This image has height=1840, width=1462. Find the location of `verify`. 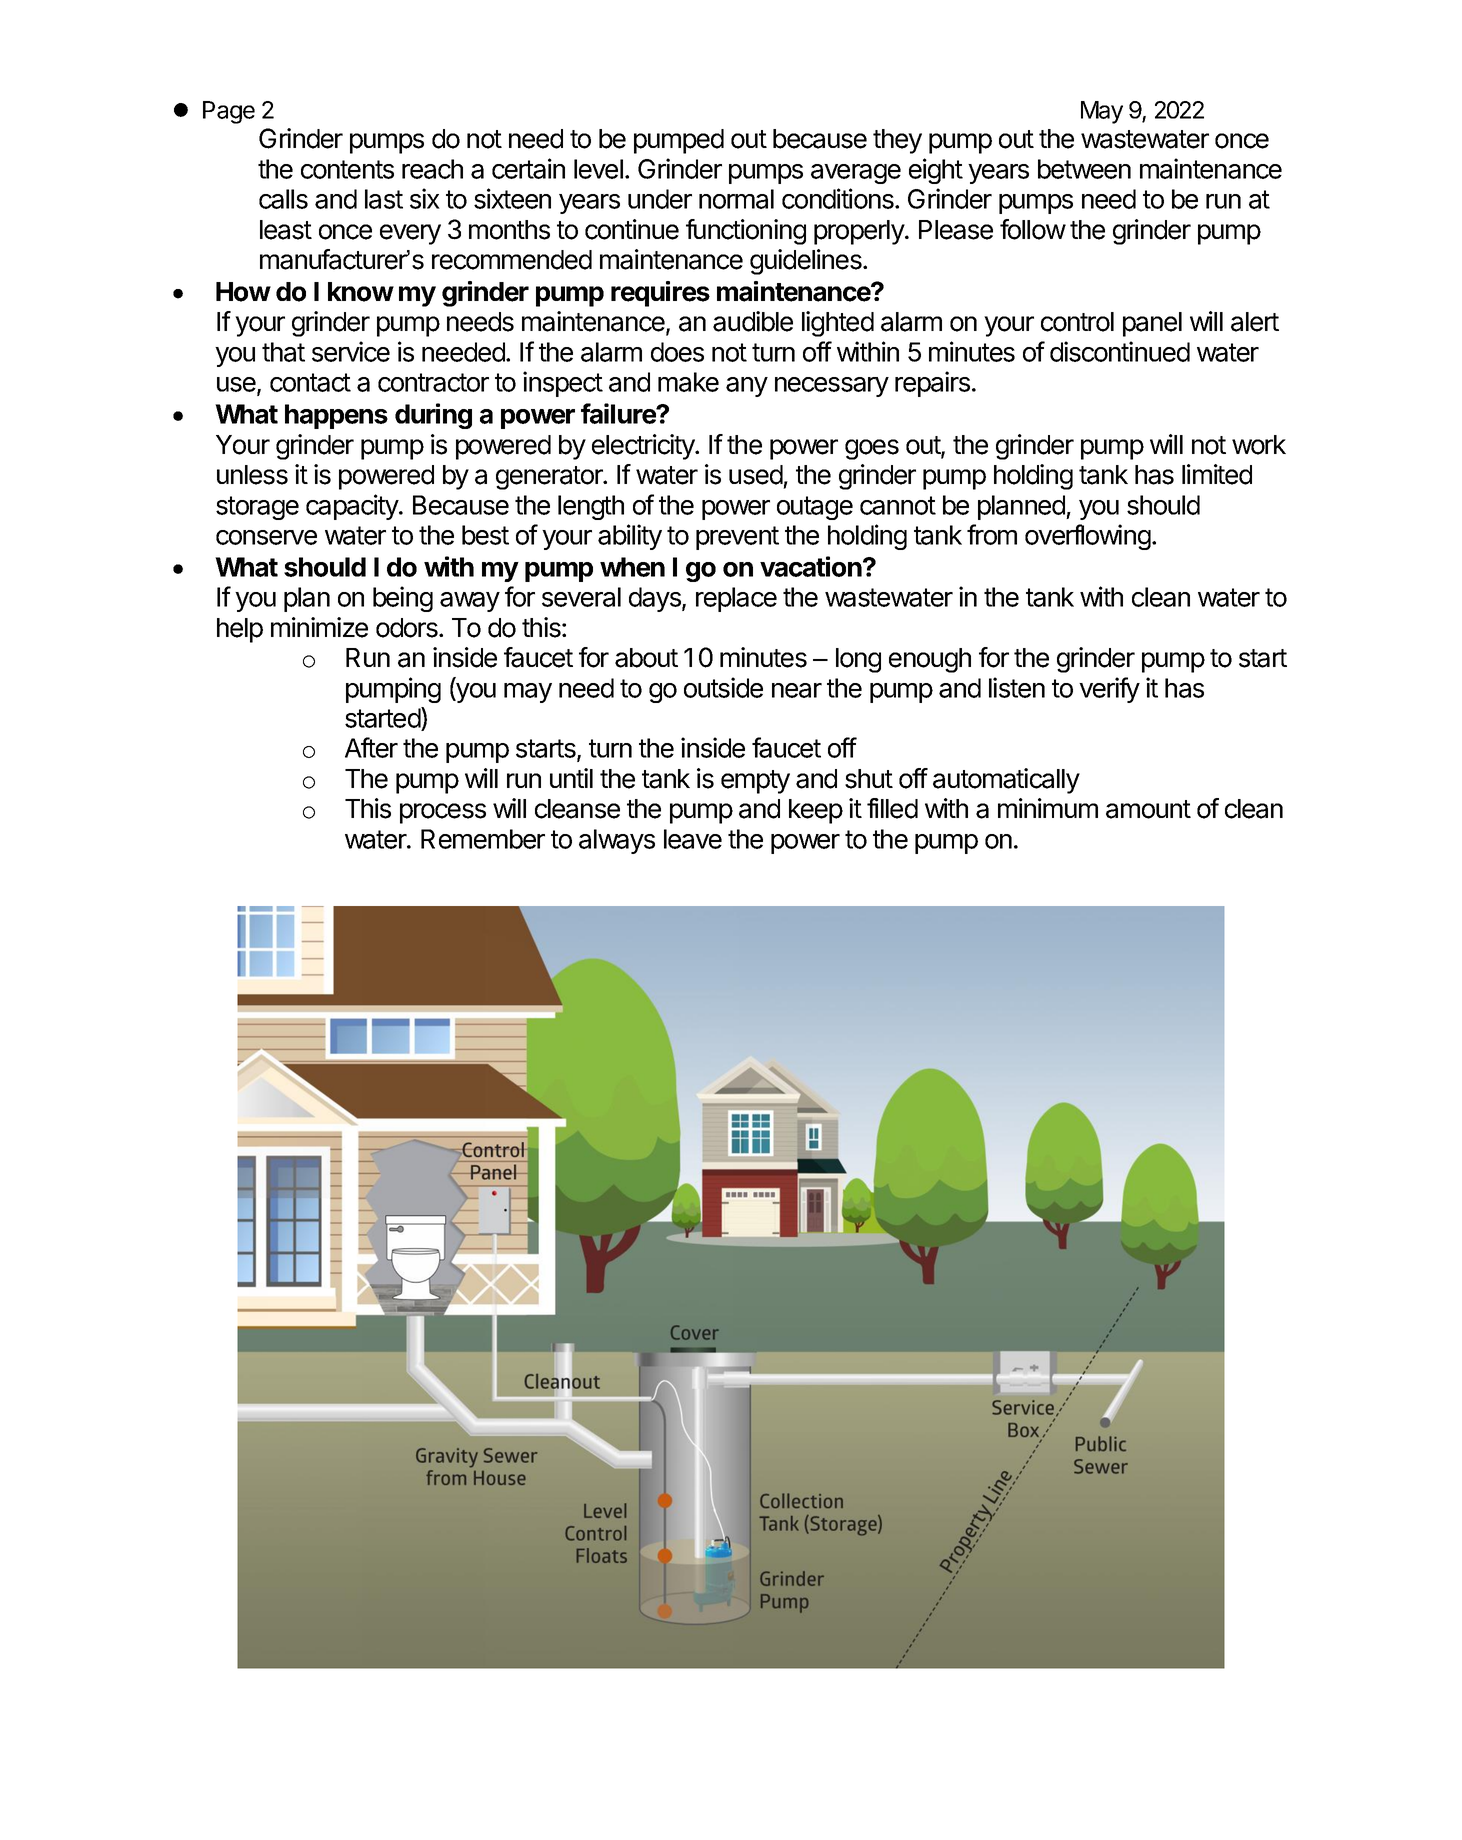

verify is located at coordinates (1109, 690).
